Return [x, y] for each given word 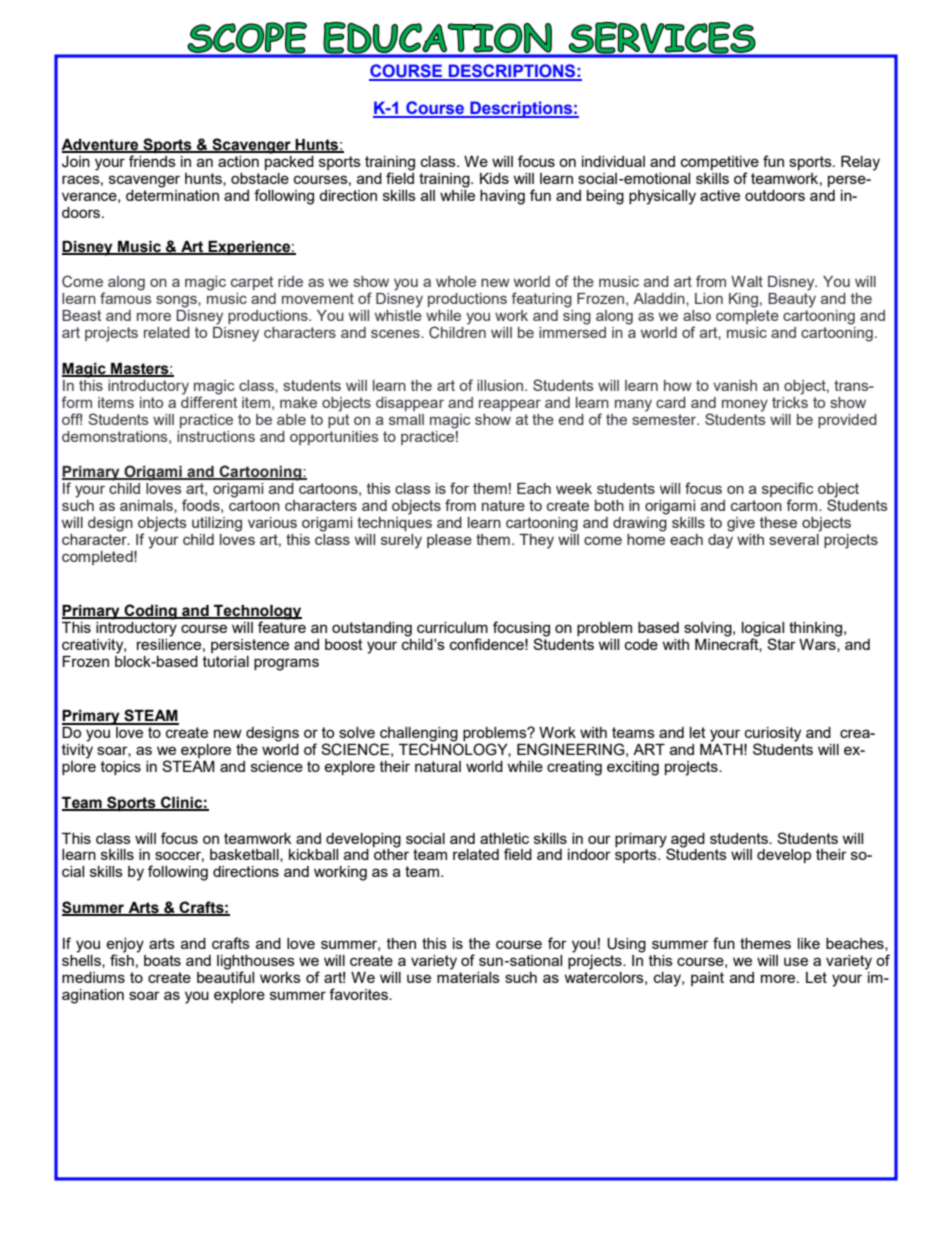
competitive [720, 164]
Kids [494, 178]
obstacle [260, 178]
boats [162, 960]
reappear [510, 405]
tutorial [226, 661]
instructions [216, 436]
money [745, 406]
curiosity [773, 735]
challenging [420, 735]
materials [468, 976]
